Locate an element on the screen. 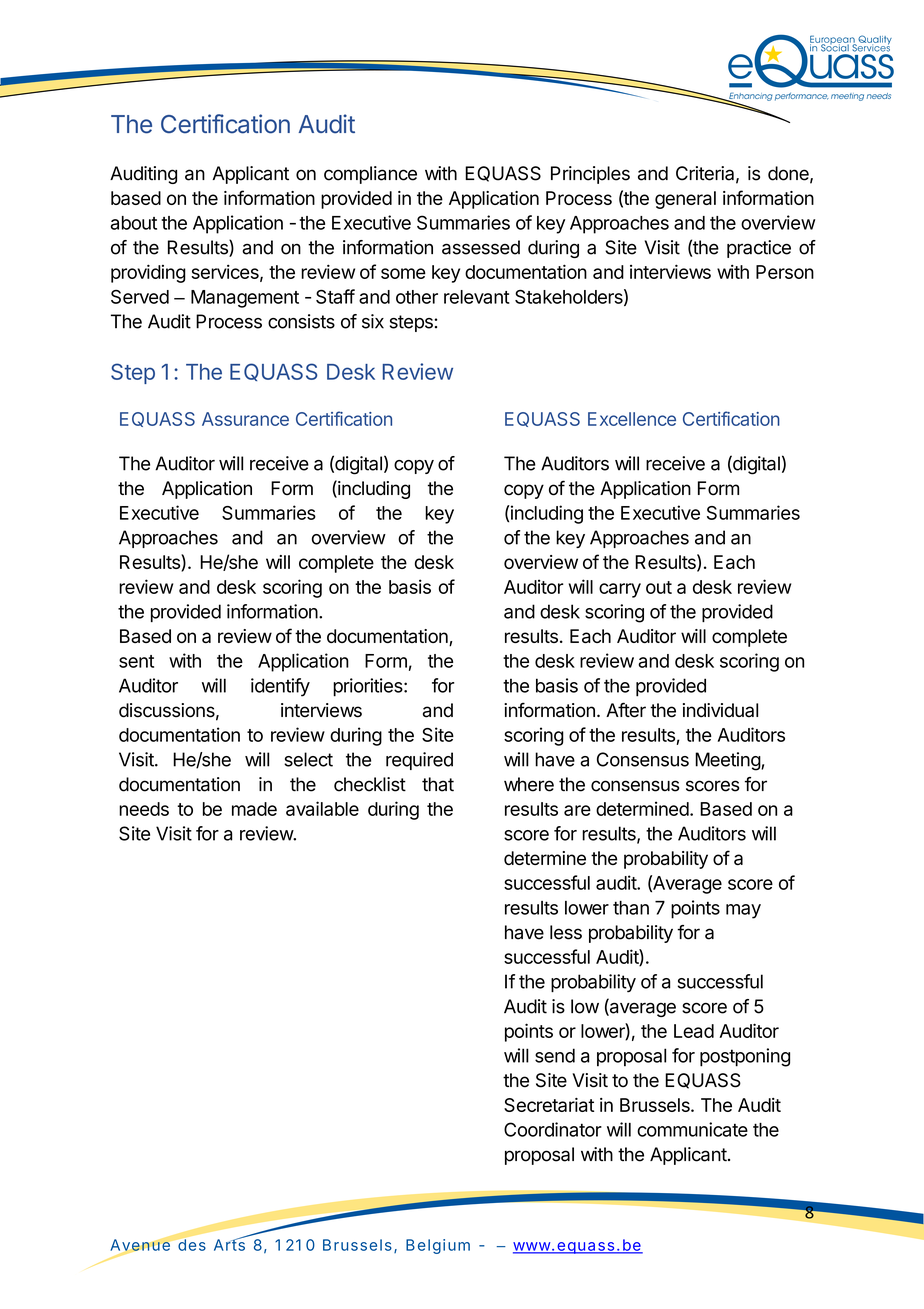 The image size is (924, 1309). that is located at coordinates (438, 784).
